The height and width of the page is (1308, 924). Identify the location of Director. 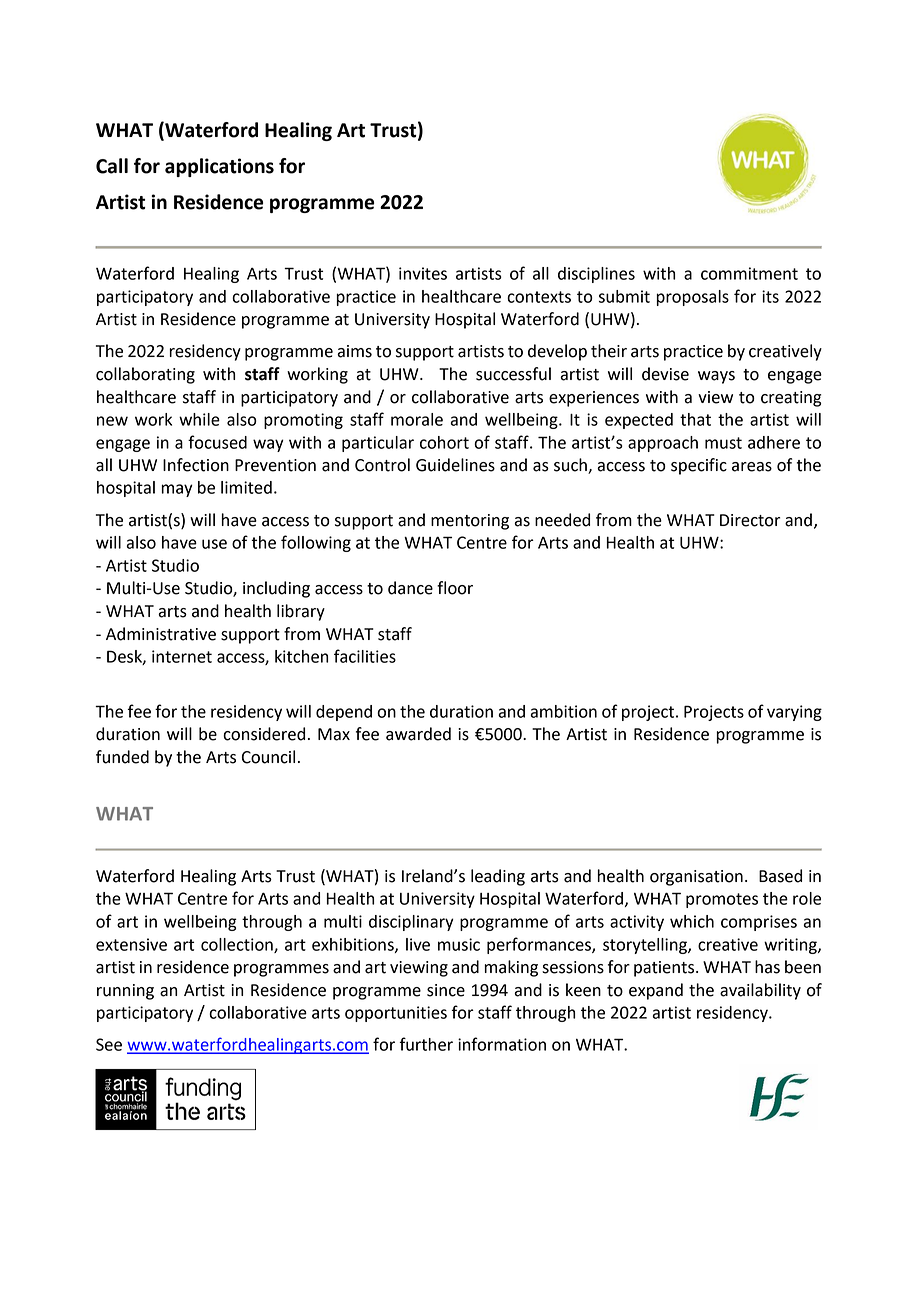
(750, 520).
